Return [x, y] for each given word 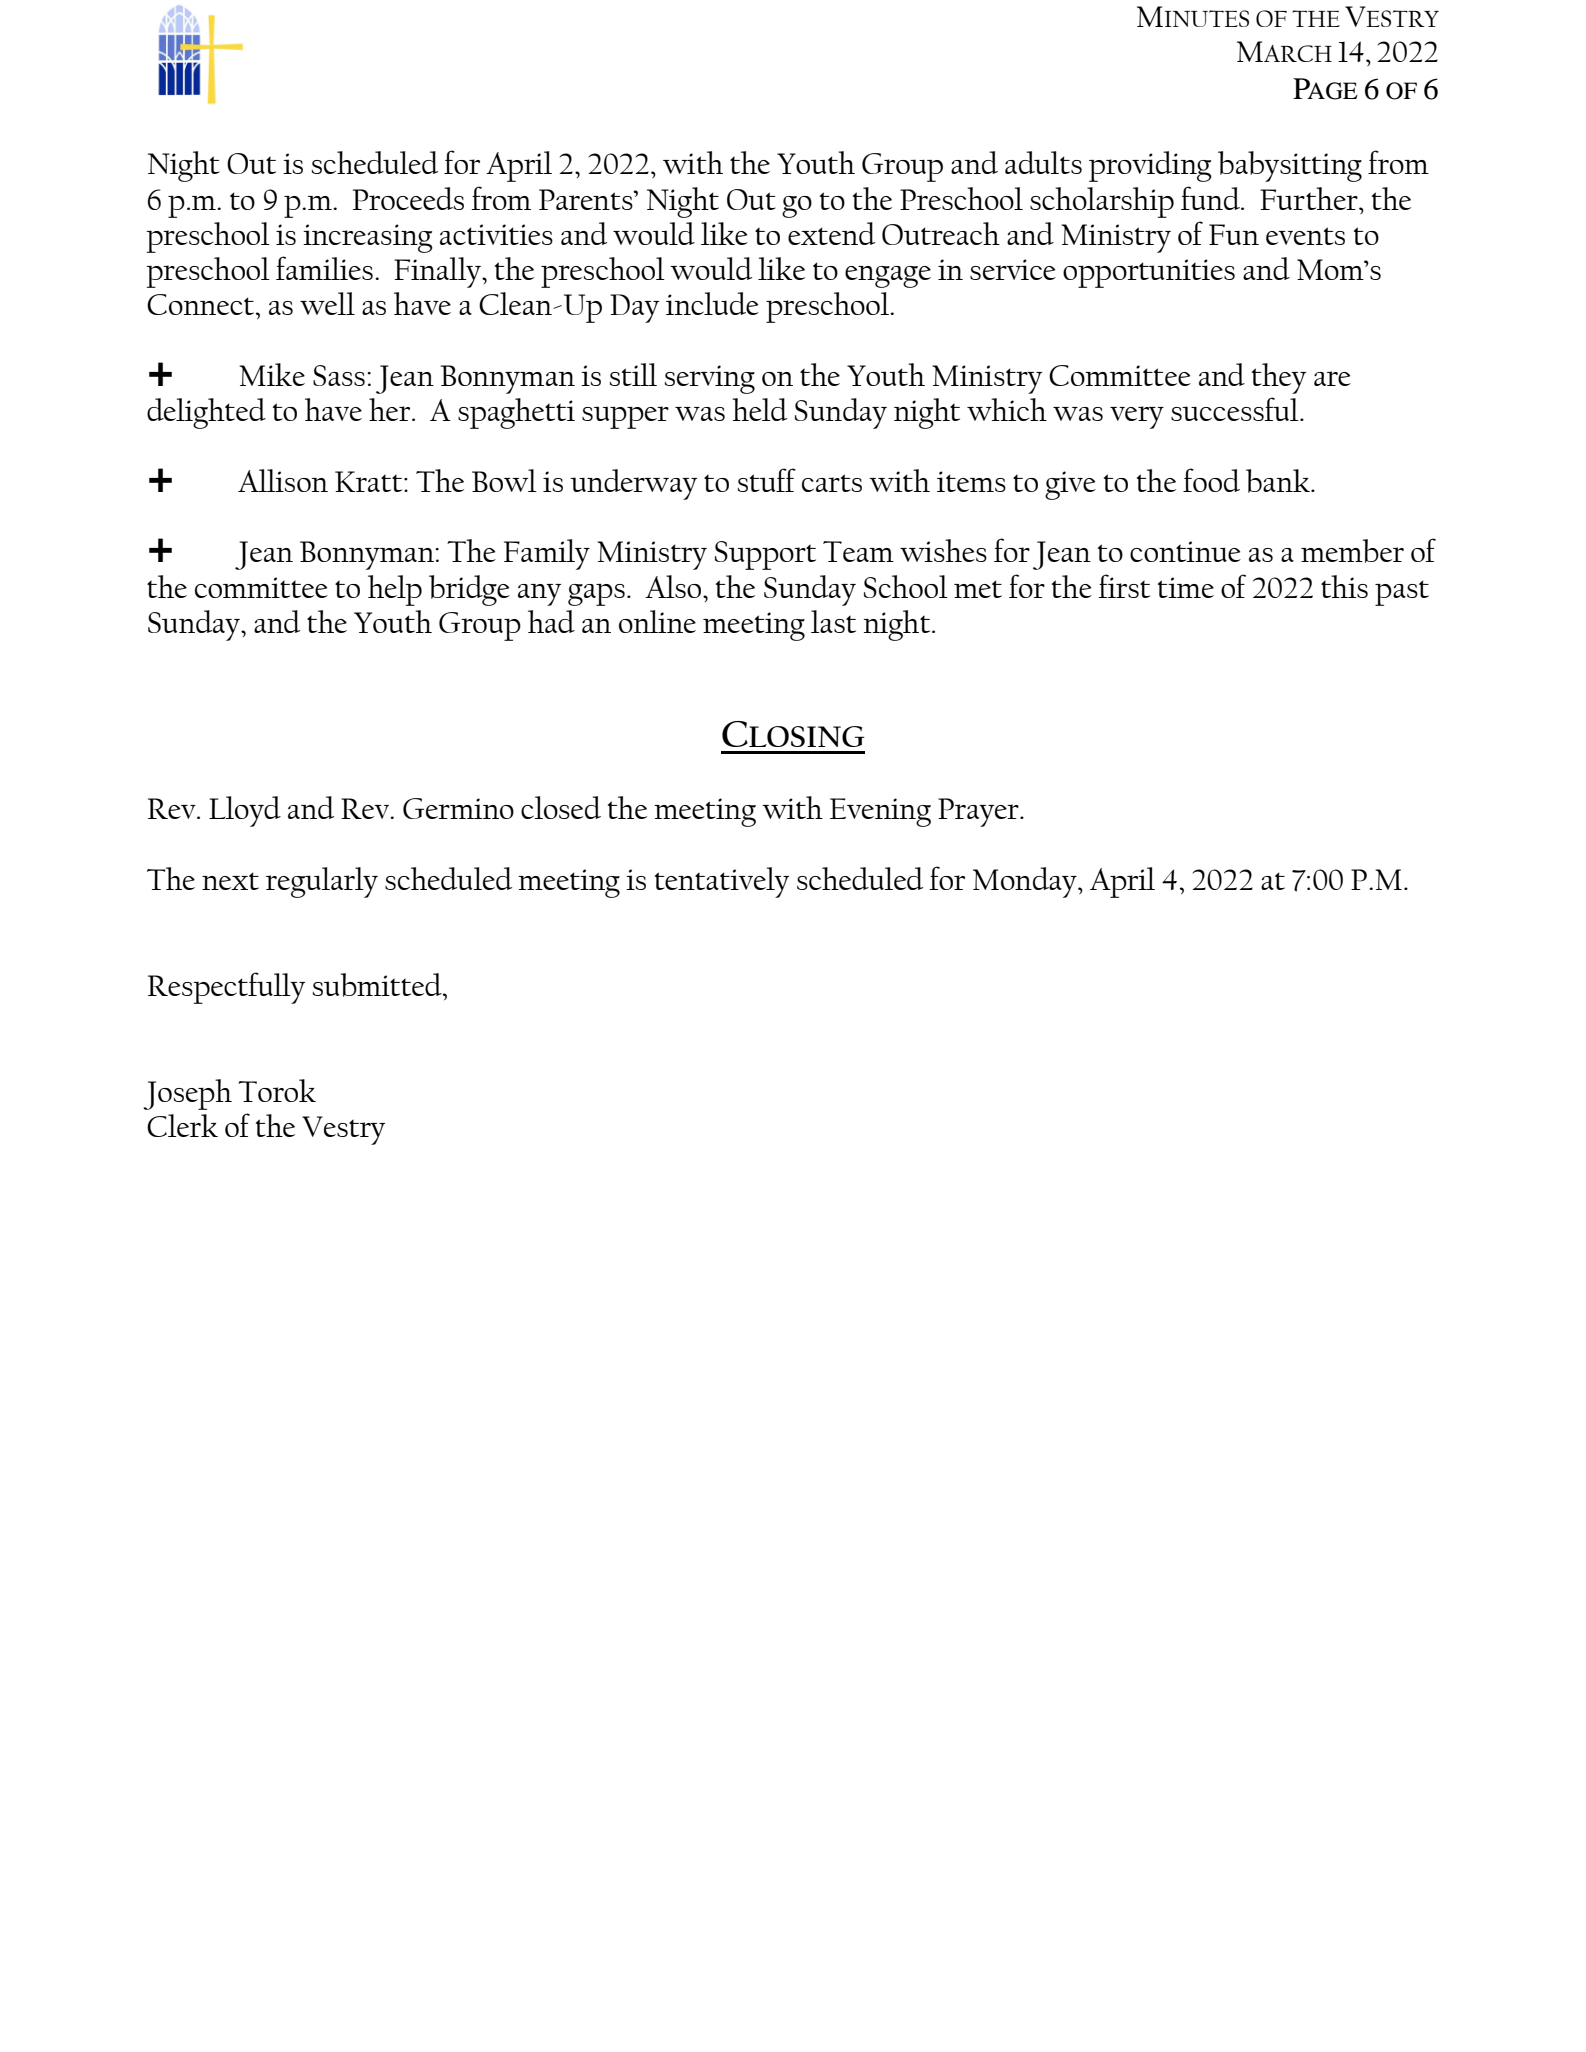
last [833, 621]
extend [831, 233]
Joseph [187, 1094]
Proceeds [408, 198]
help [395, 590]
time [1186, 587]
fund [1211, 198]
